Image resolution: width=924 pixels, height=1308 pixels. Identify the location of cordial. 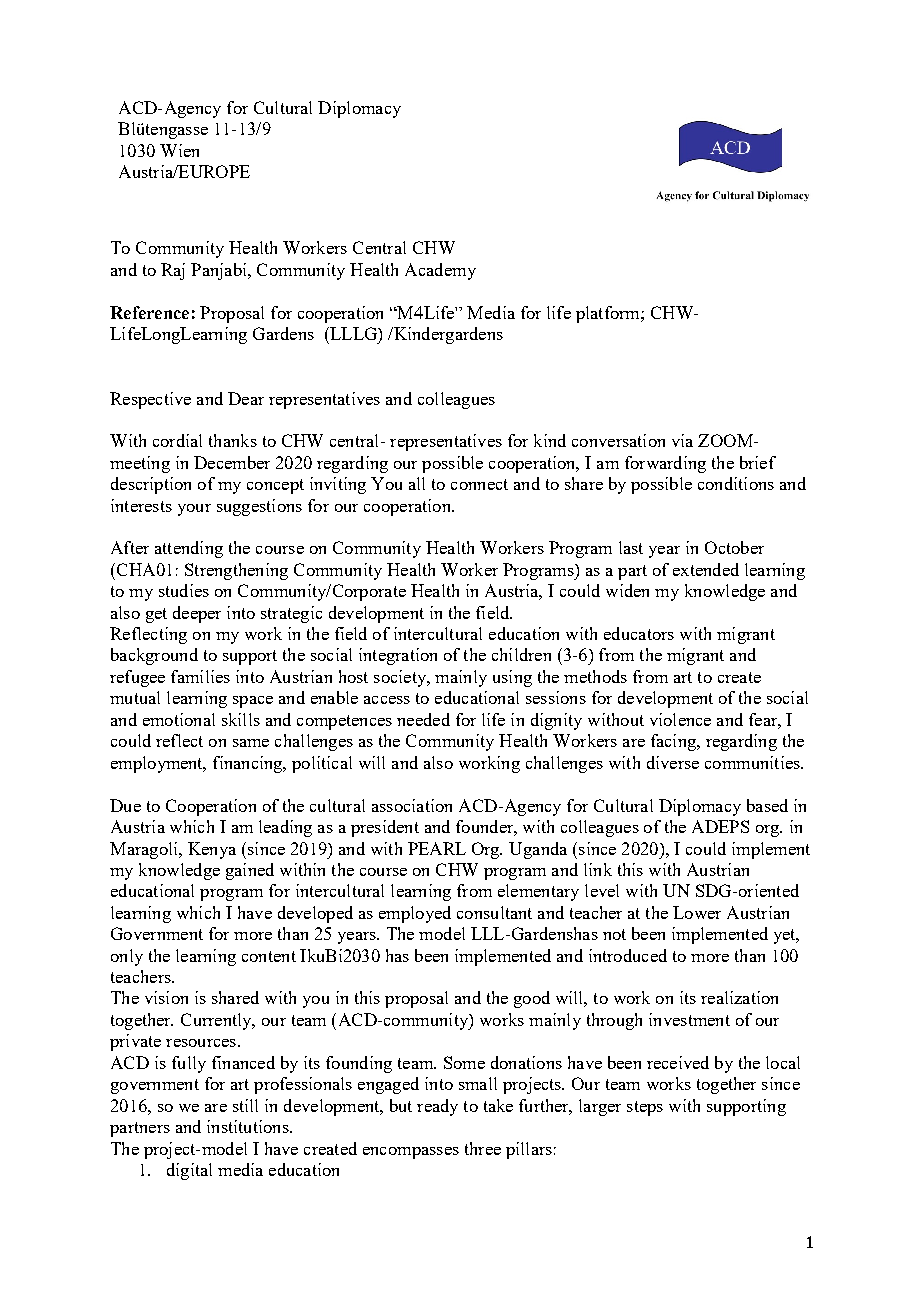
(177, 440).
